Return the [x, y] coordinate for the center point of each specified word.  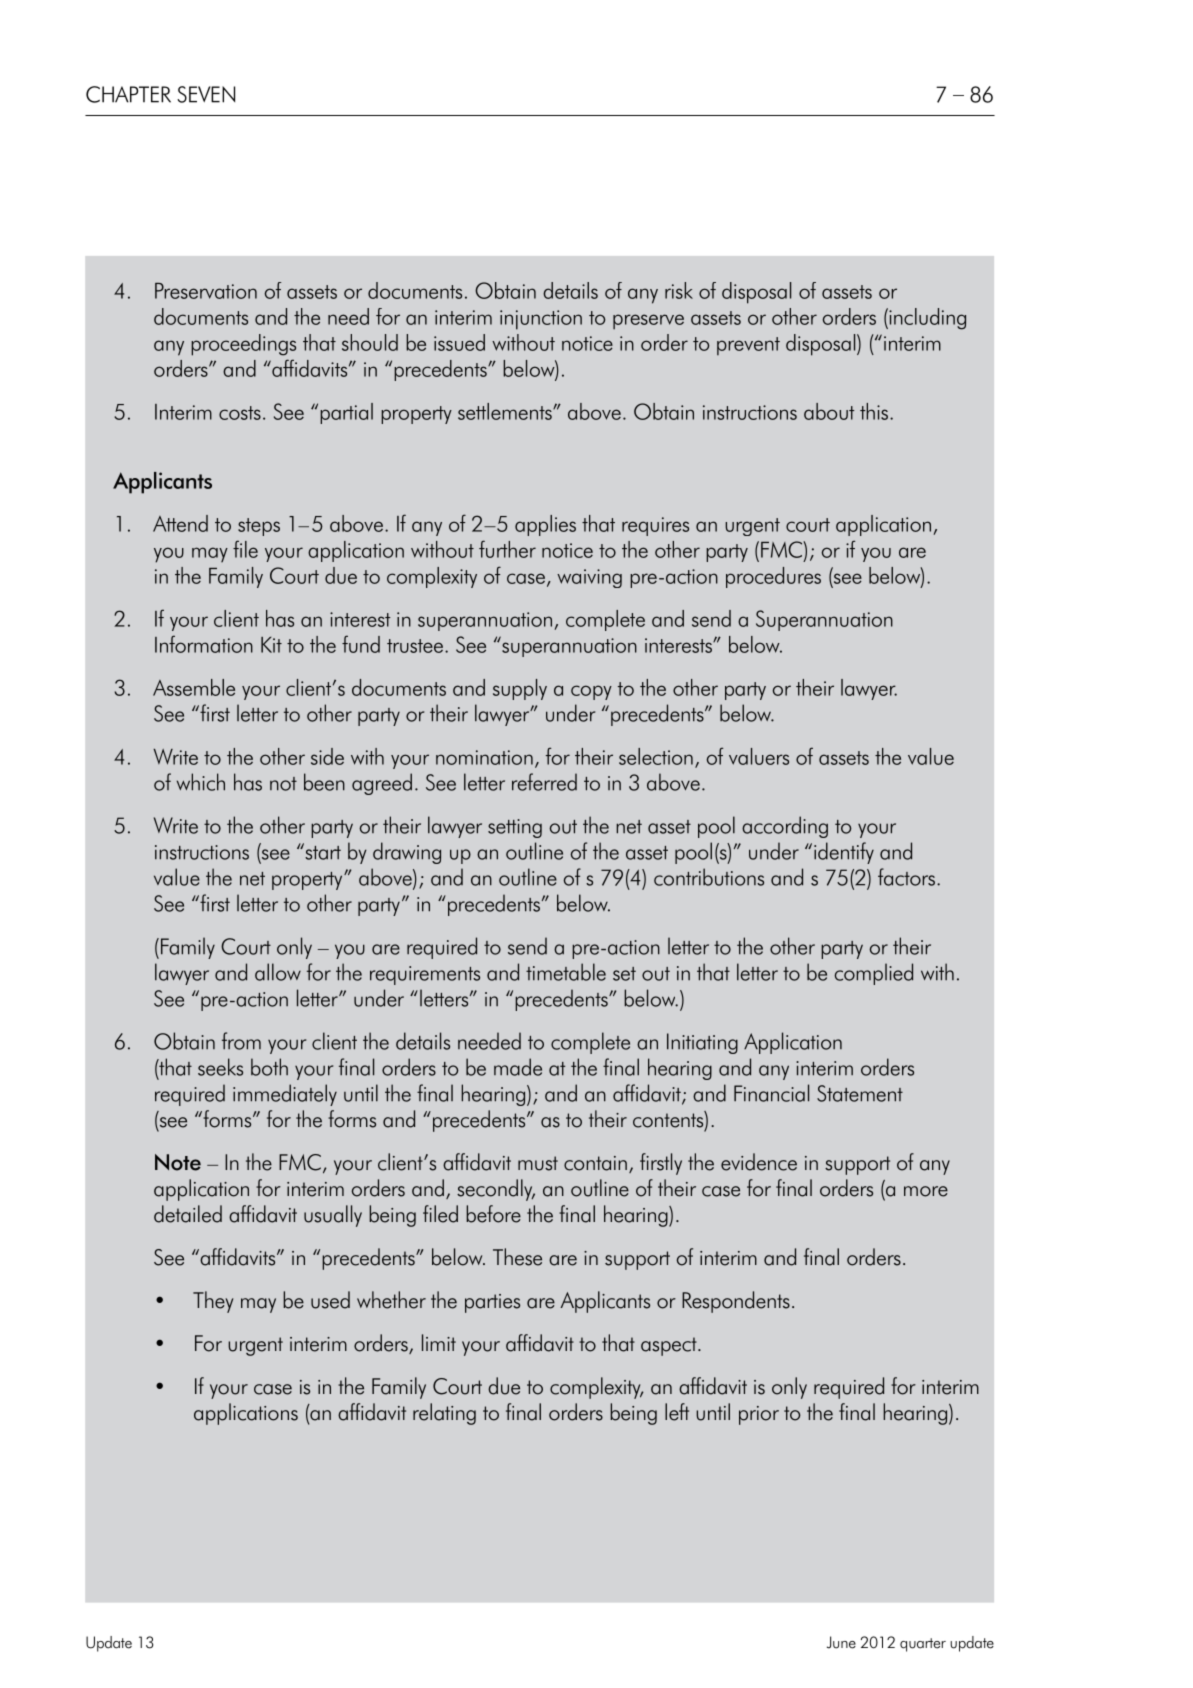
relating [444, 1414]
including [926, 319]
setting [515, 828]
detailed [188, 1214]
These [517, 1257]
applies [545, 525]
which [201, 782]
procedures [773, 577]
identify [844, 853]
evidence [759, 1162]
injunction [541, 320]
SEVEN [206, 94]
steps [259, 527]
